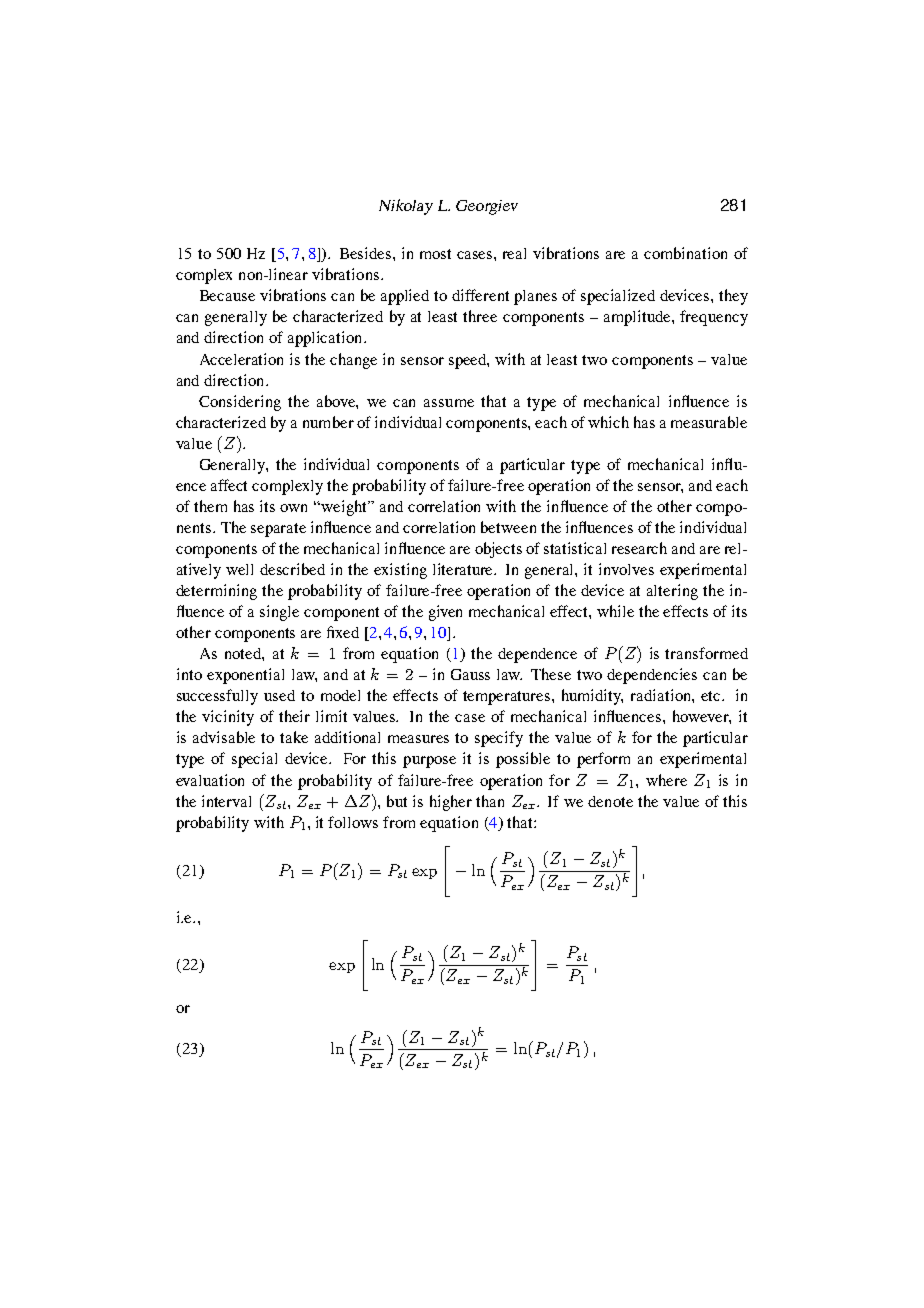 Image resolution: width=924 pixels, height=1308 pixels. What do you see at coordinates (666, 780) in the document?
I see `where` at bounding box center [666, 780].
